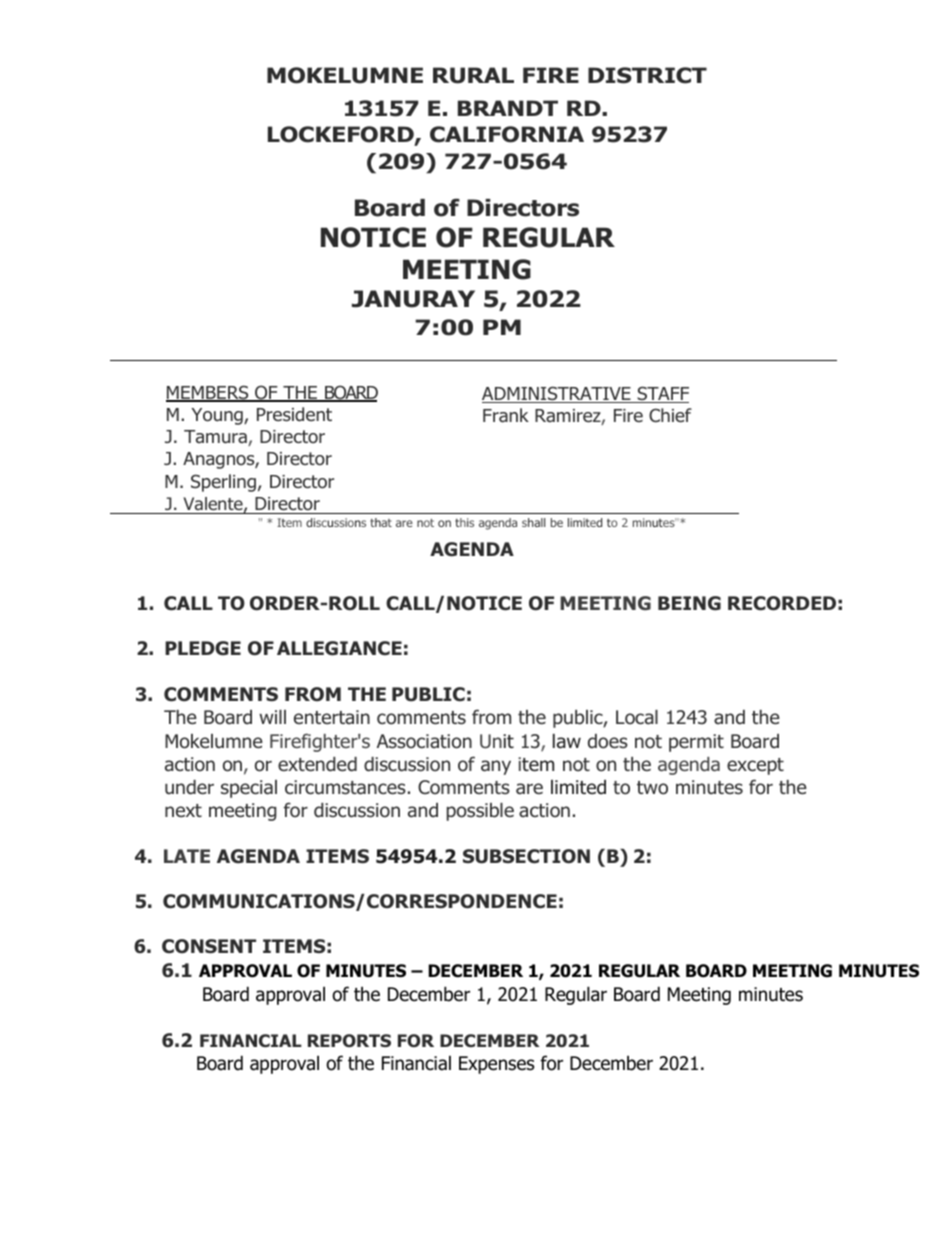 Image resolution: width=952 pixels, height=1233 pixels. Describe the element at coordinates (526, 856) in the screenshot. I see `SUBSECTION` at that location.
